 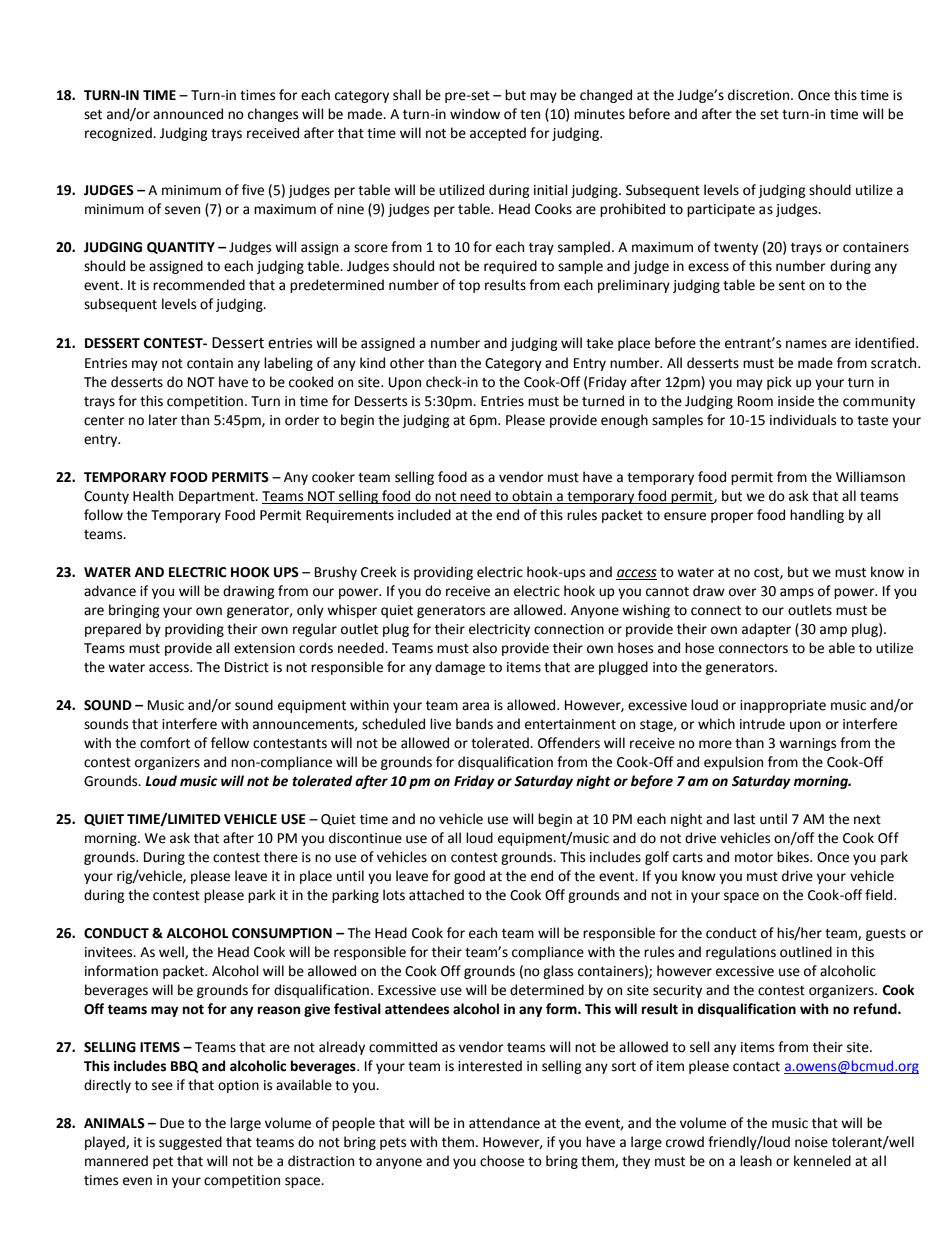 I want to click on discretion, so click(x=760, y=95).
